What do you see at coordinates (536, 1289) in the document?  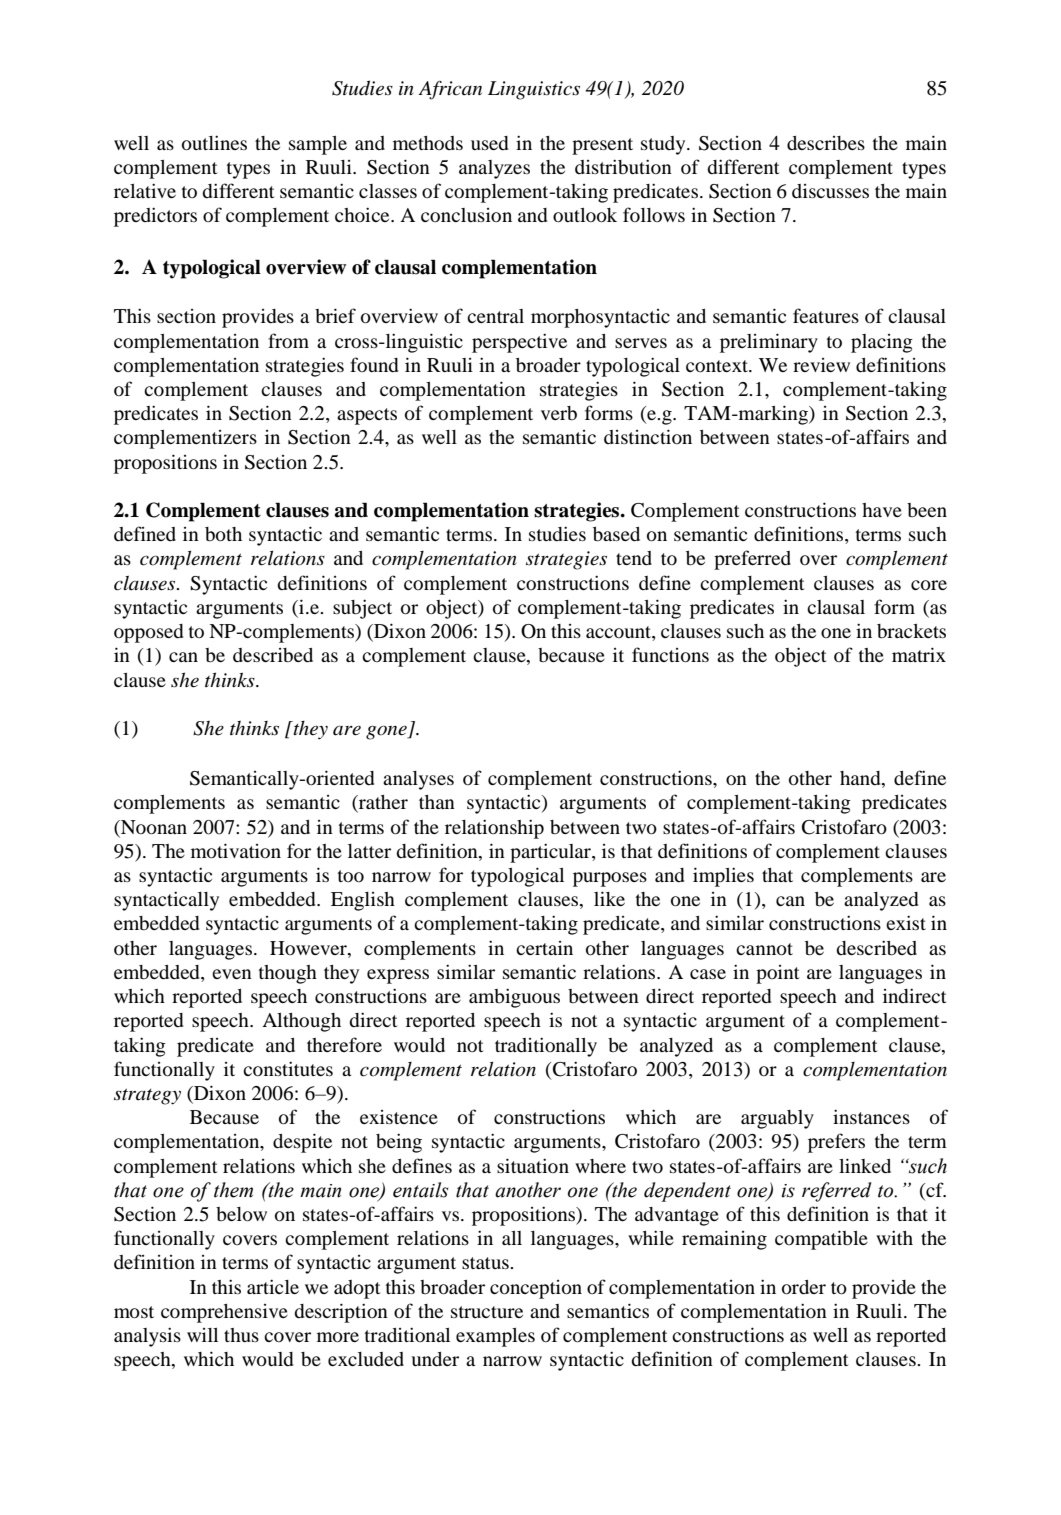 I see `conception` at bounding box center [536, 1289].
